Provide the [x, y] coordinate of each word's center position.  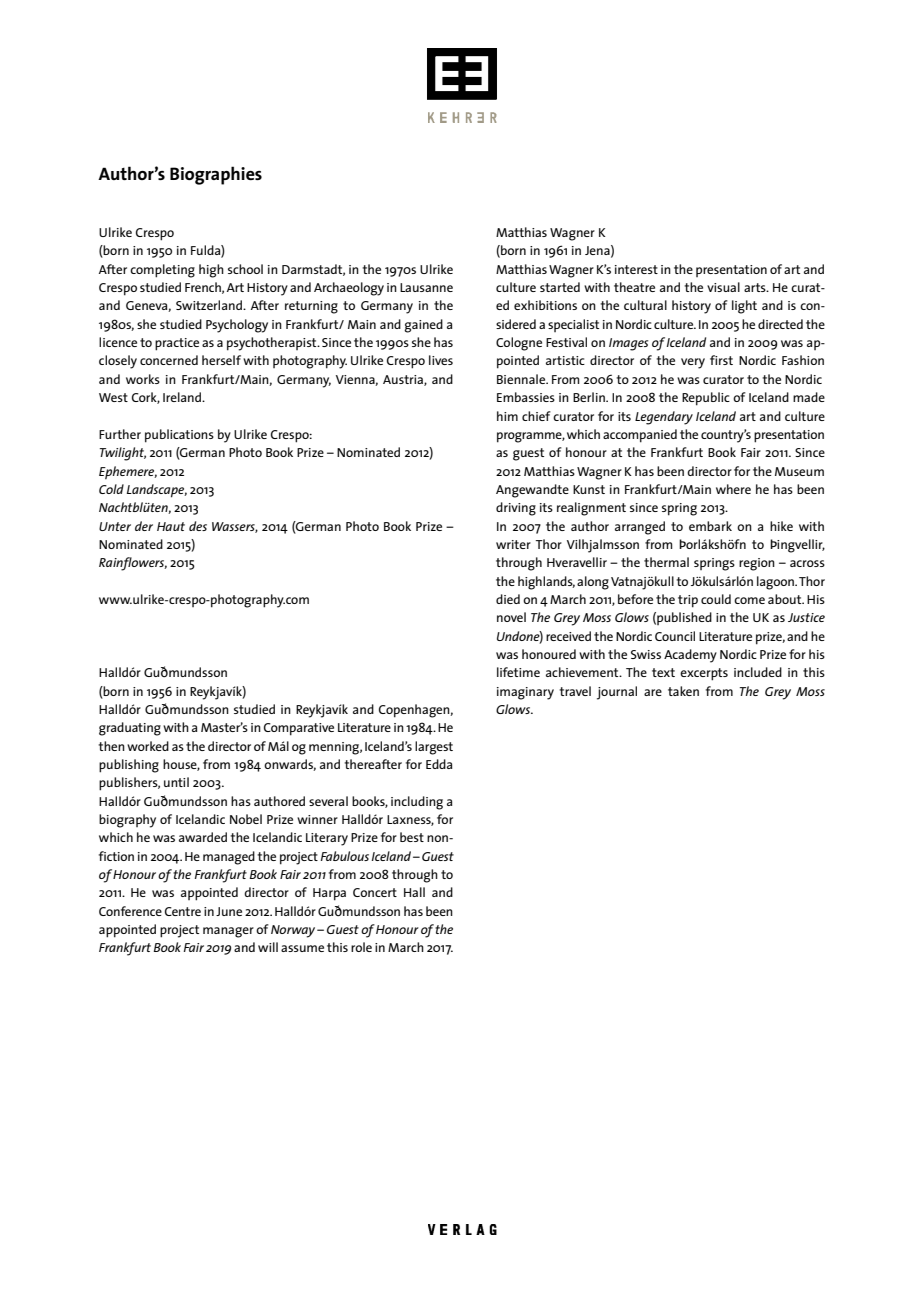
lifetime [518, 672]
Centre [183, 911]
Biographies [216, 175]
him [507, 416]
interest [636, 269]
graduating [130, 729]
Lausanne [426, 287]
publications [179, 436]
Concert [375, 892]
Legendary [664, 418]
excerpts [704, 674]
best [412, 837]
